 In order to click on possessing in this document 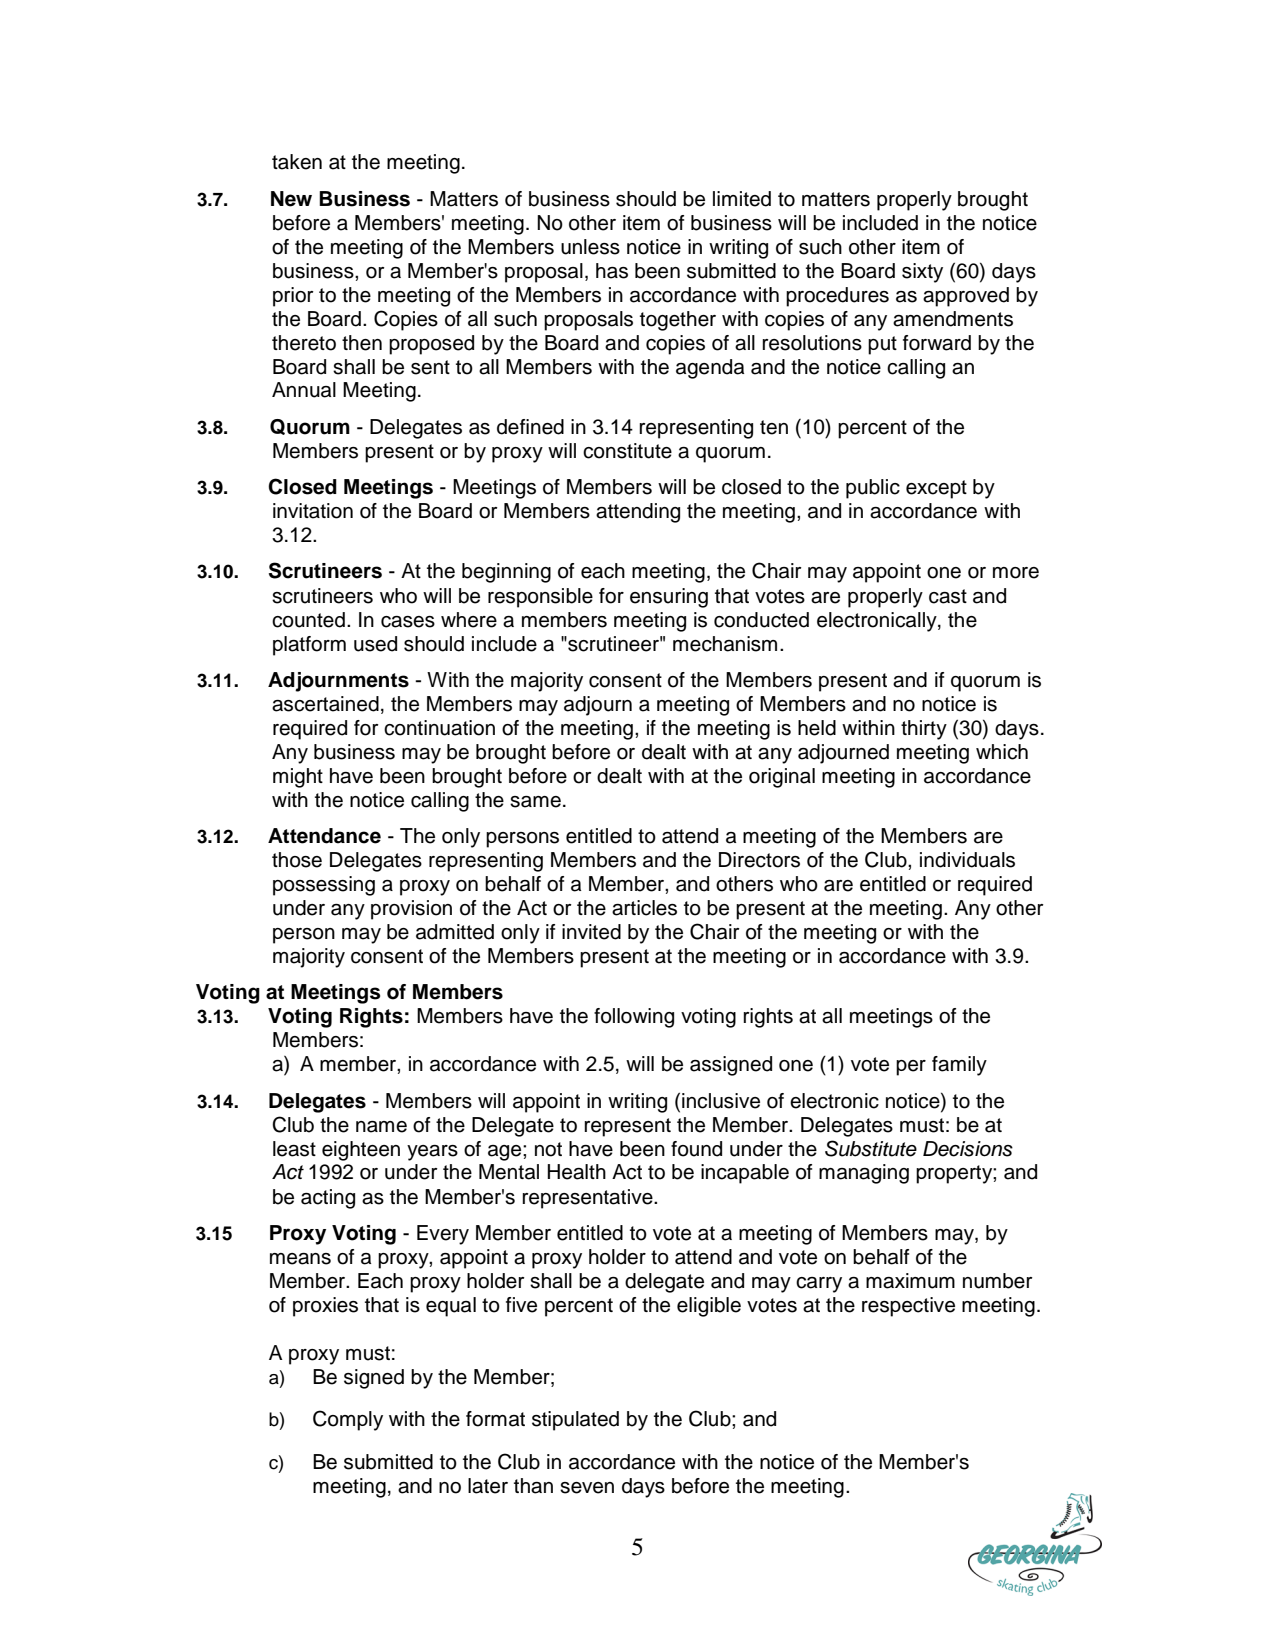, I will do `click(324, 886)`.
